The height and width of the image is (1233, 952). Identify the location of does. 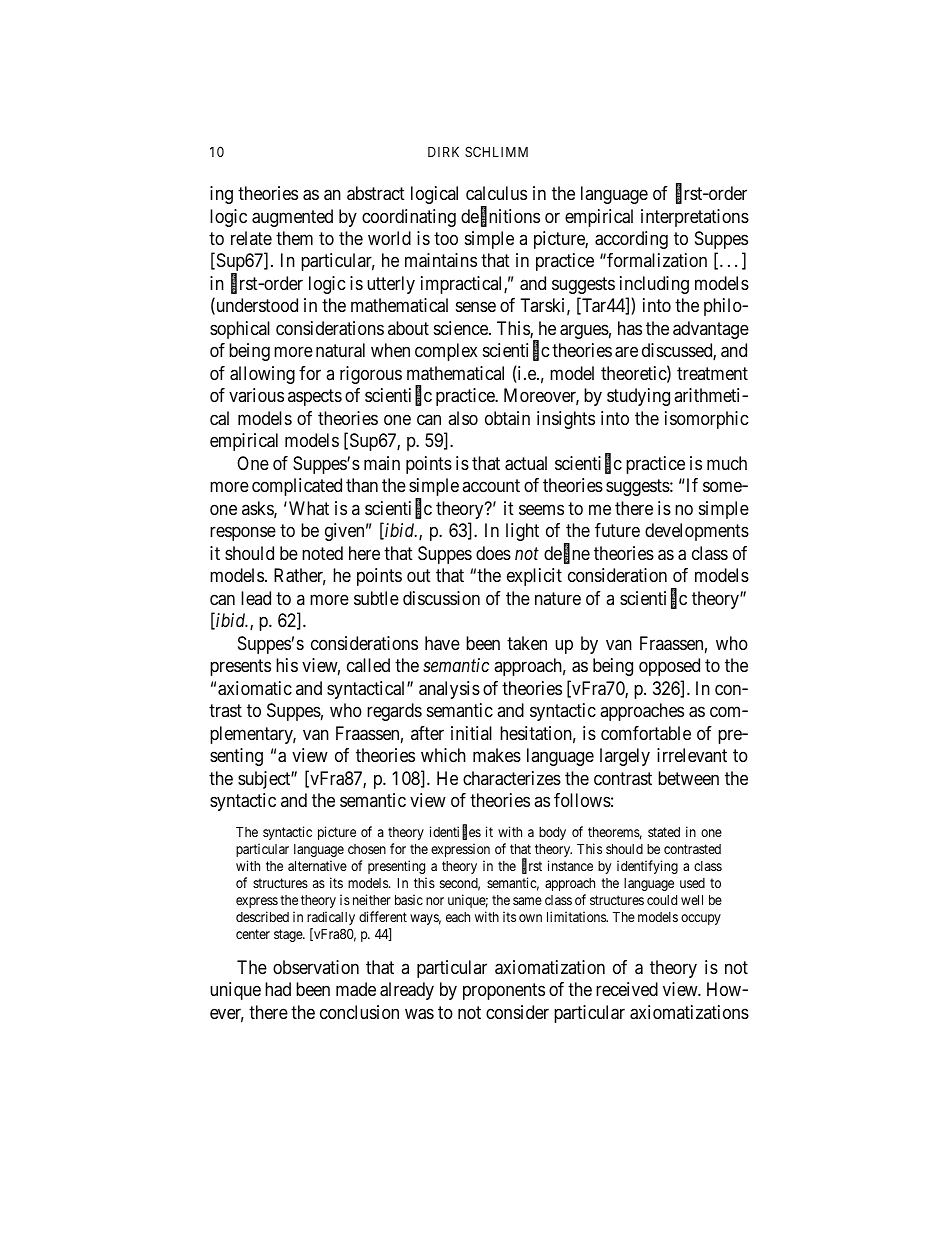
(493, 553).
